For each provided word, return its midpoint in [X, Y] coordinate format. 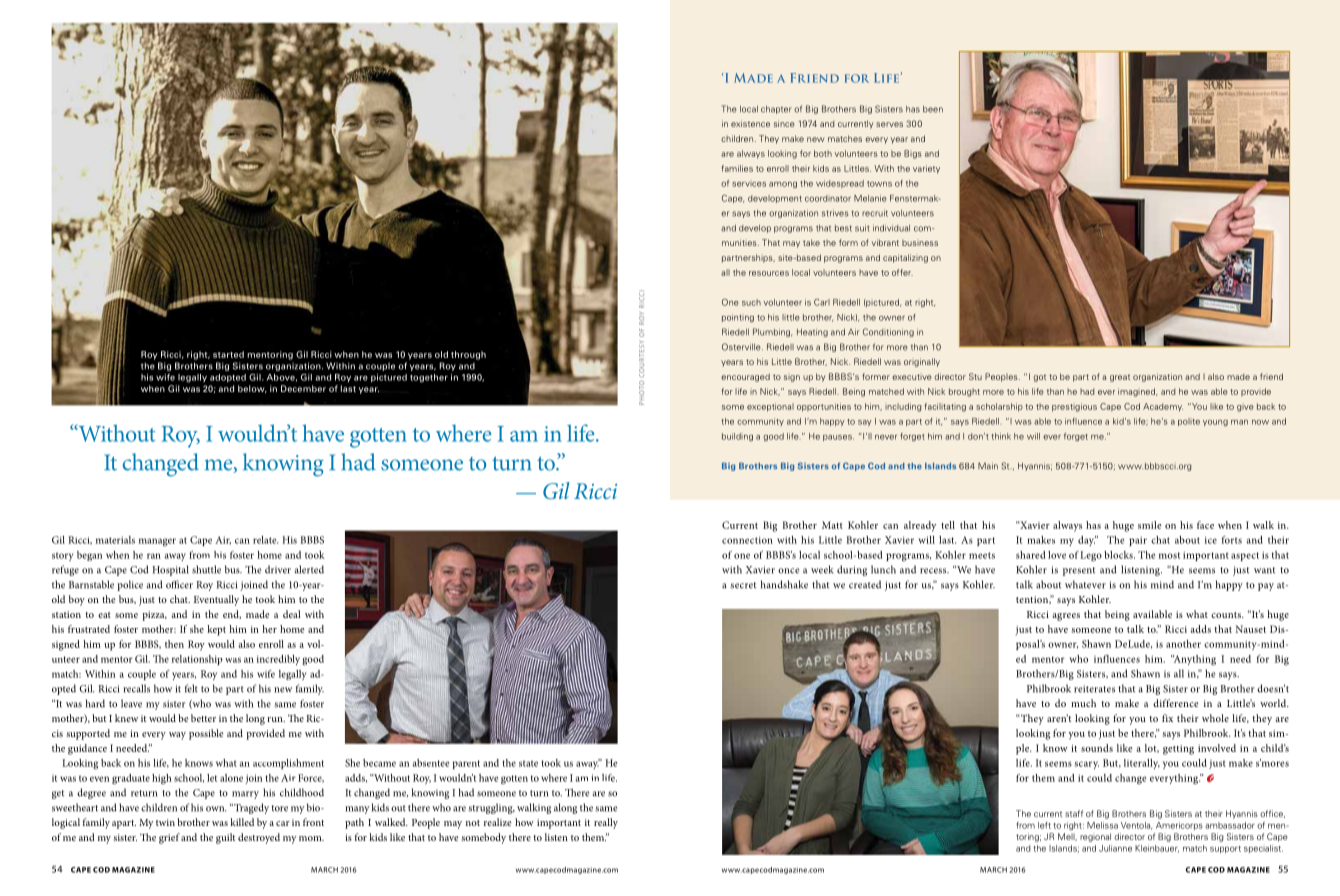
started [228, 354]
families [737, 168]
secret [743, 585]
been [933, 109]
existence [750, 123]
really [606, 823]
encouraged [745, 377]
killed [242, 822]
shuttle [206, 569]
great [1120, 378]
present [1079, 571]
